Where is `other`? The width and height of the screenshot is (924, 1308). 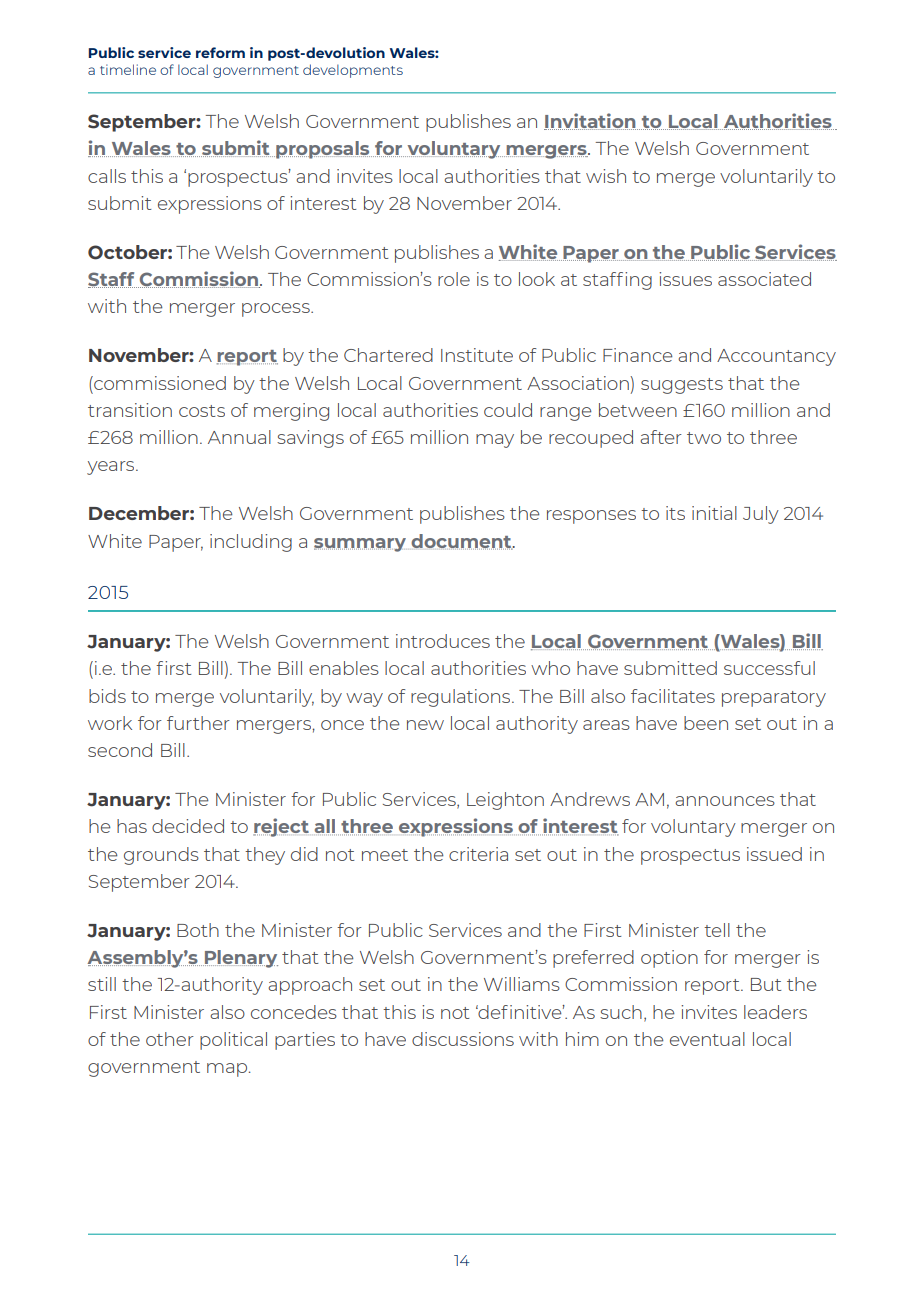 other is located at coordinates (170, 1039).
